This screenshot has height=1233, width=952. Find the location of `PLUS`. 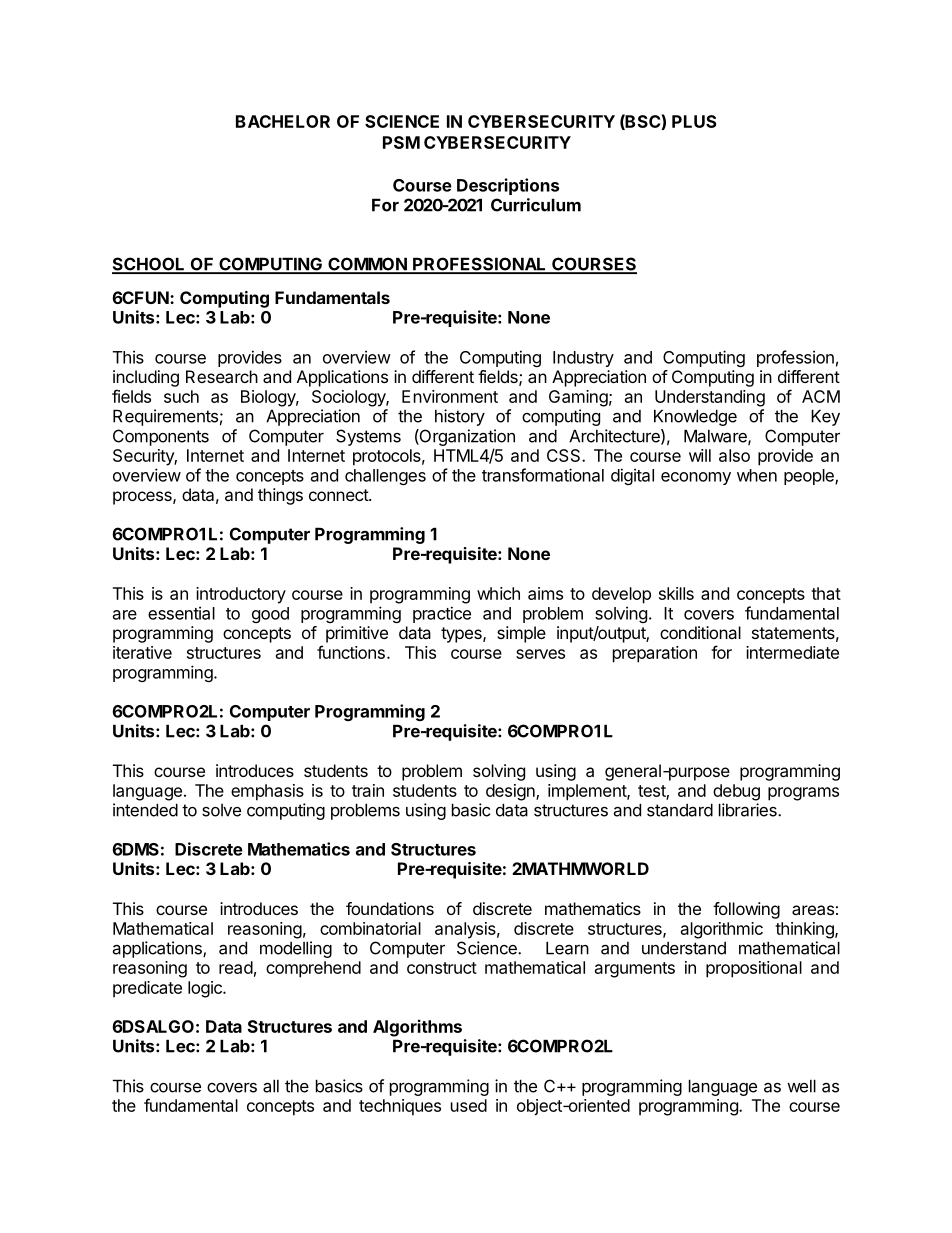

PLUS is located at coordinates (694, 121).
